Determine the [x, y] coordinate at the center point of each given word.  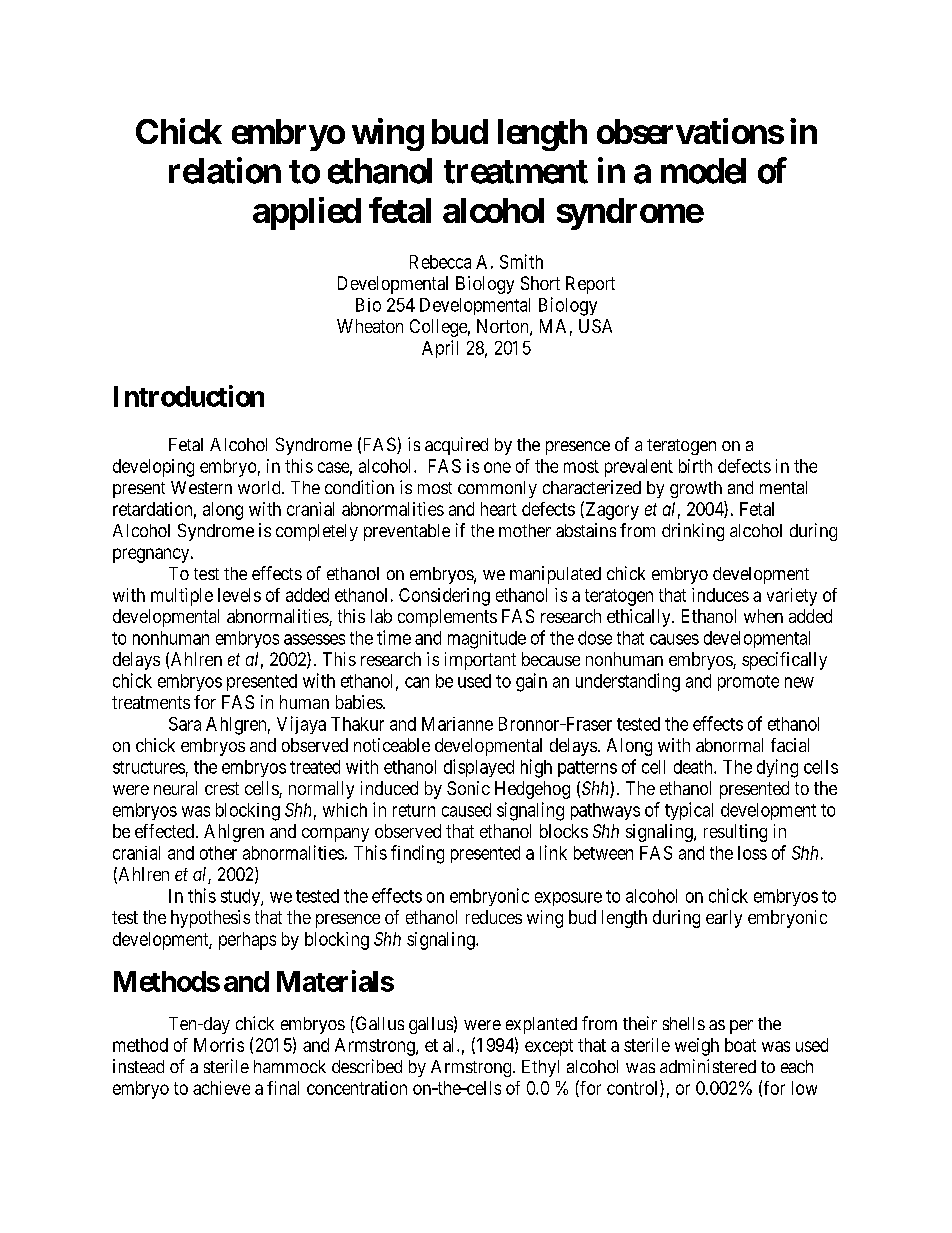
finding [417, 854]
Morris [219, 1045]
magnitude [487, 640]
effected [164, 831]
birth [695, 466]
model [703, 171]
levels [239, 595]
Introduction [189, 396]
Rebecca [440, 262]
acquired [456, 446]
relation [225, 170]
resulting [735, 833]
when [763, 616]
